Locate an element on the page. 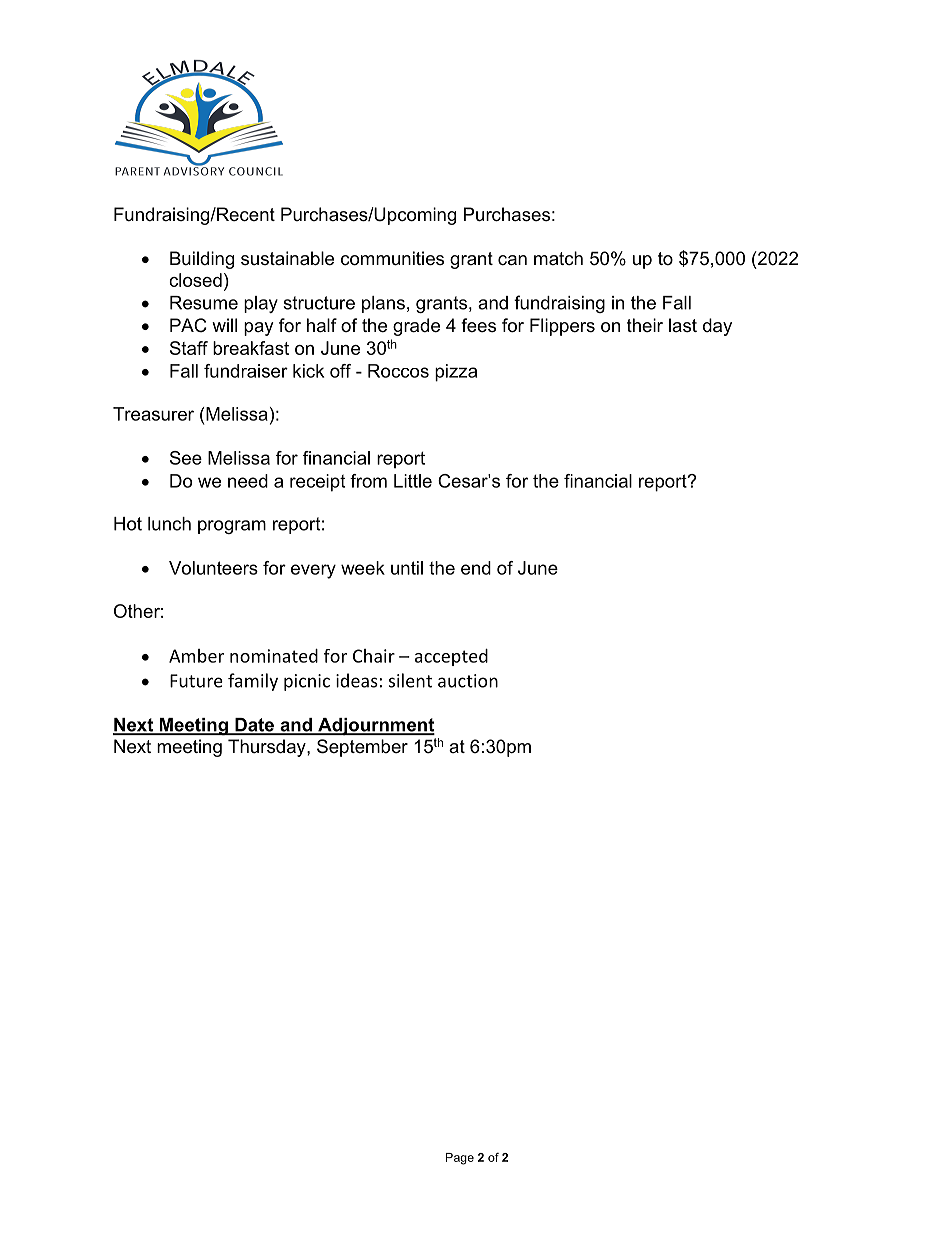 This document has height=1233, width=952. Future is located at coordinates (196, 681).
